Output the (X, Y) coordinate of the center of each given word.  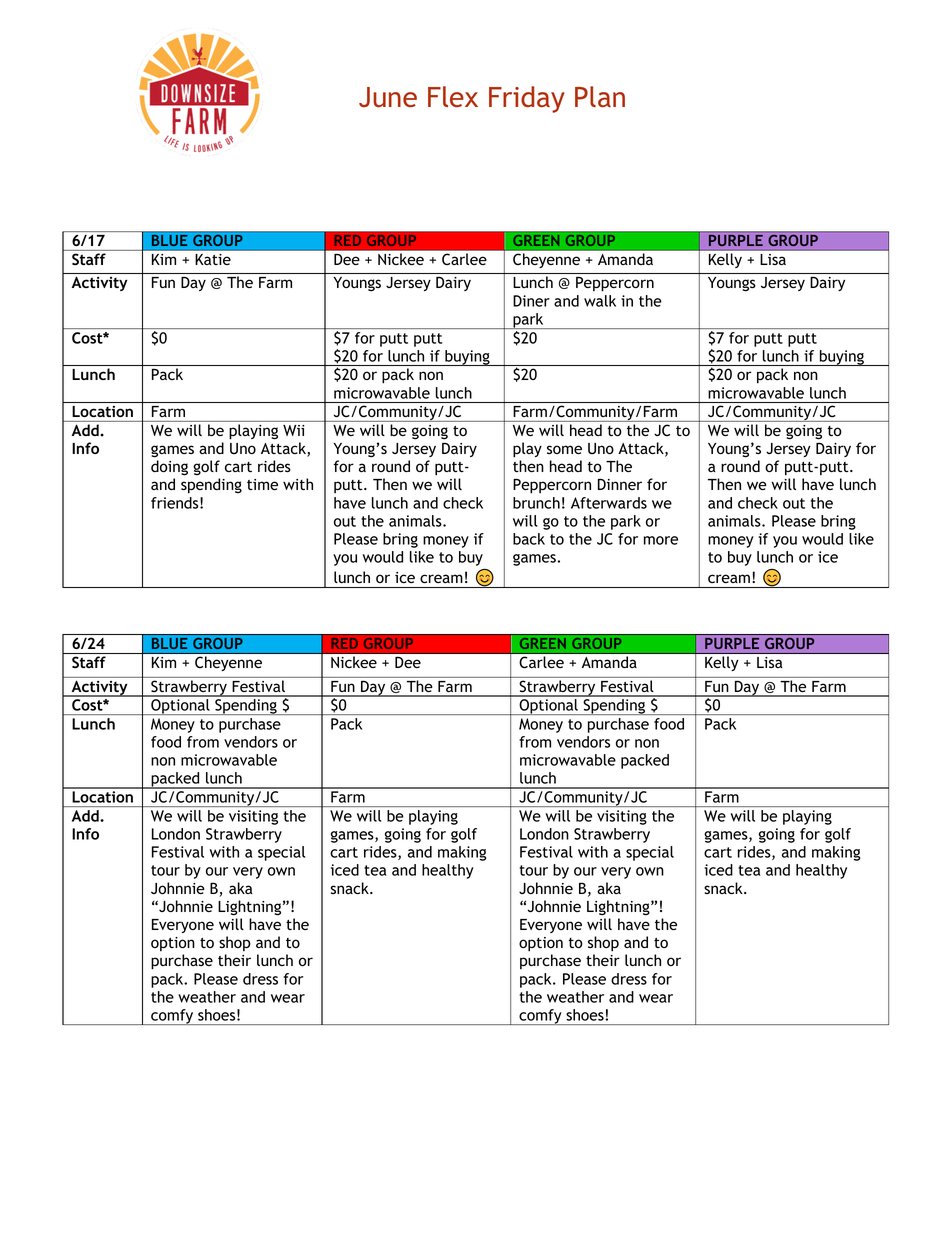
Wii (294, 430)
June (388, 97)
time (262, 484)
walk (600, 301)
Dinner (620, 484)
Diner (531, 301)
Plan (600, 96)
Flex (453, 96)
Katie (213, 259)
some (564, 449)
